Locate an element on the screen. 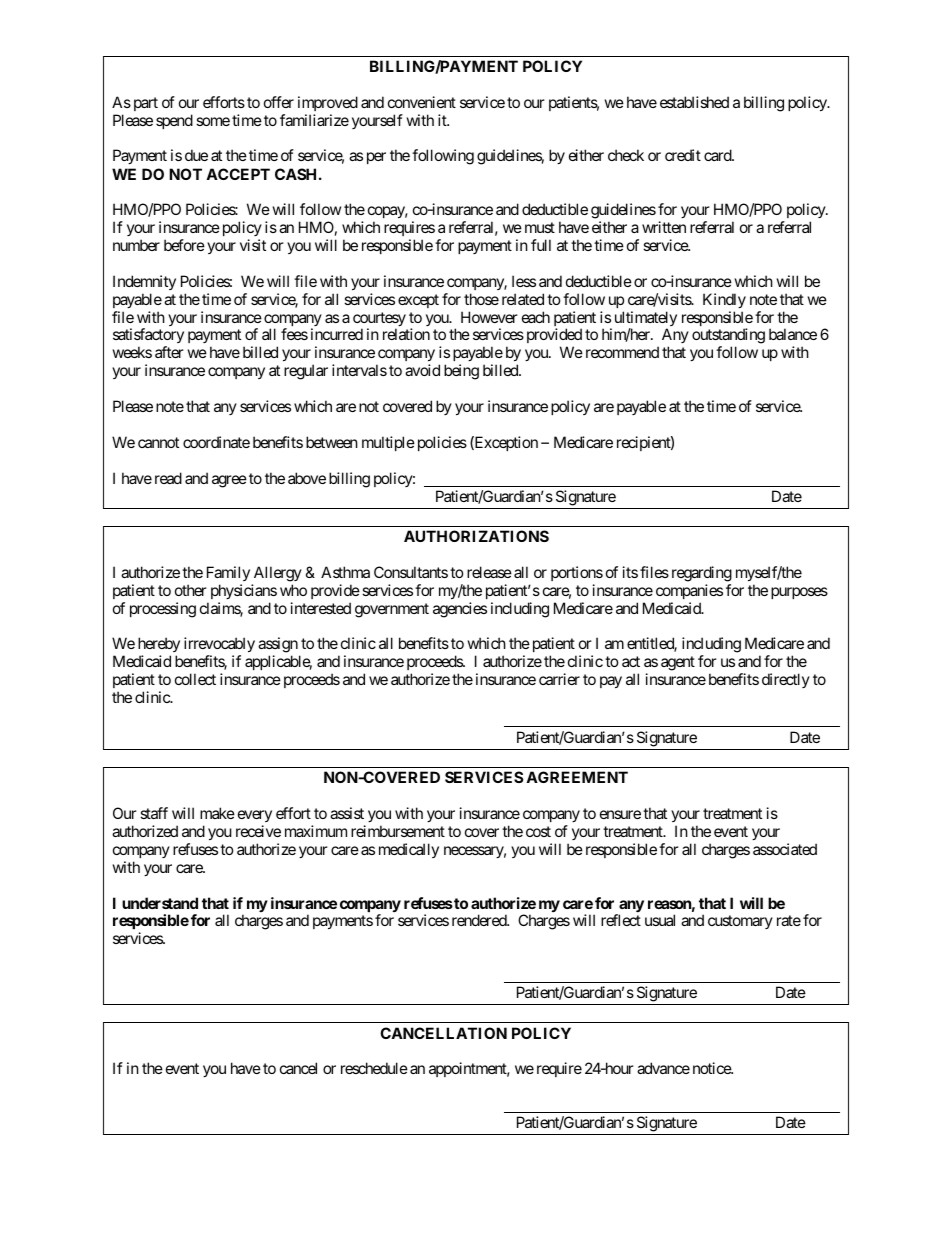  advance is located at coordinates (663, 1068).
